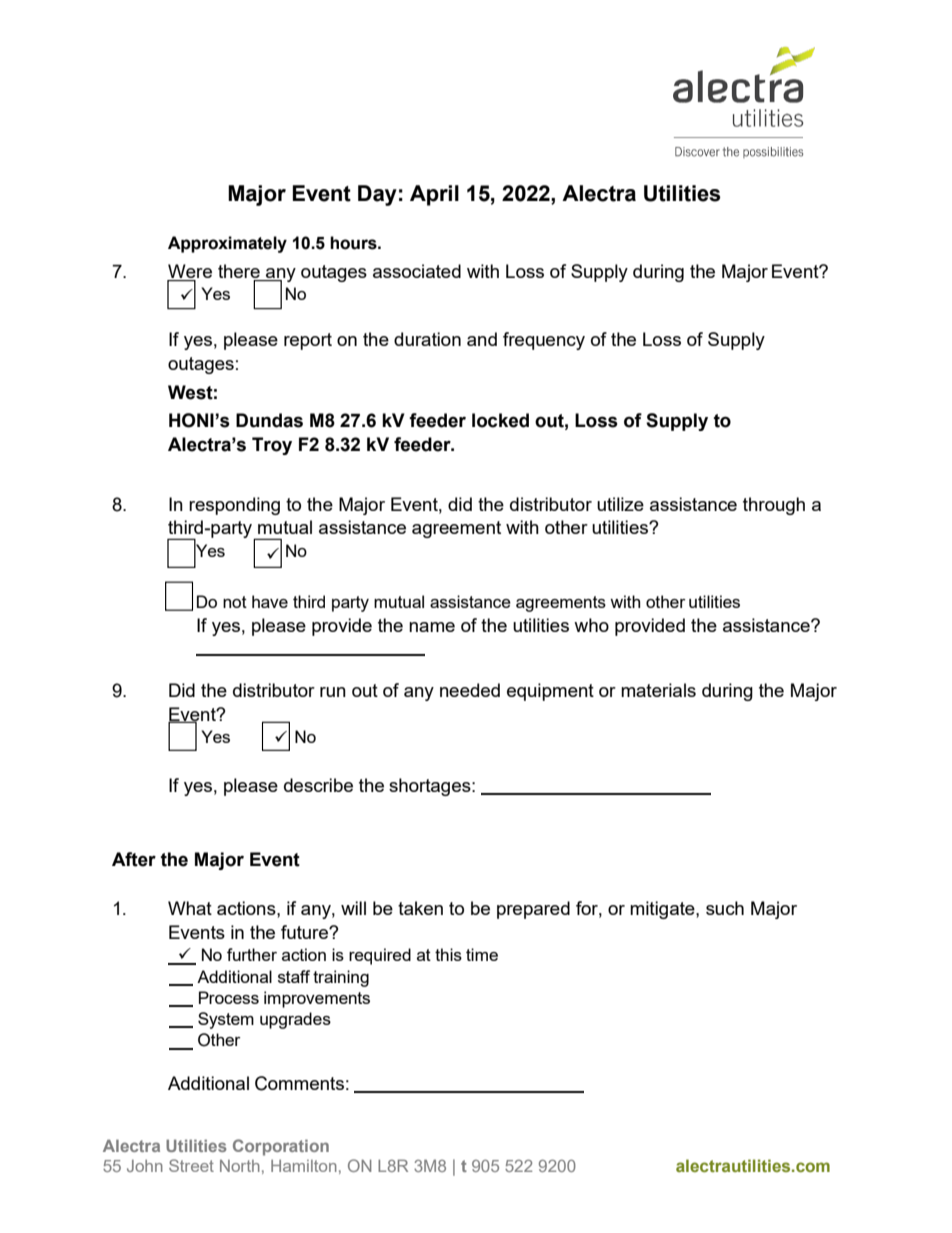  What do you see at coordinates (725, 908) in the screenshot?
I see `such` at bounding box center [725, 908].
